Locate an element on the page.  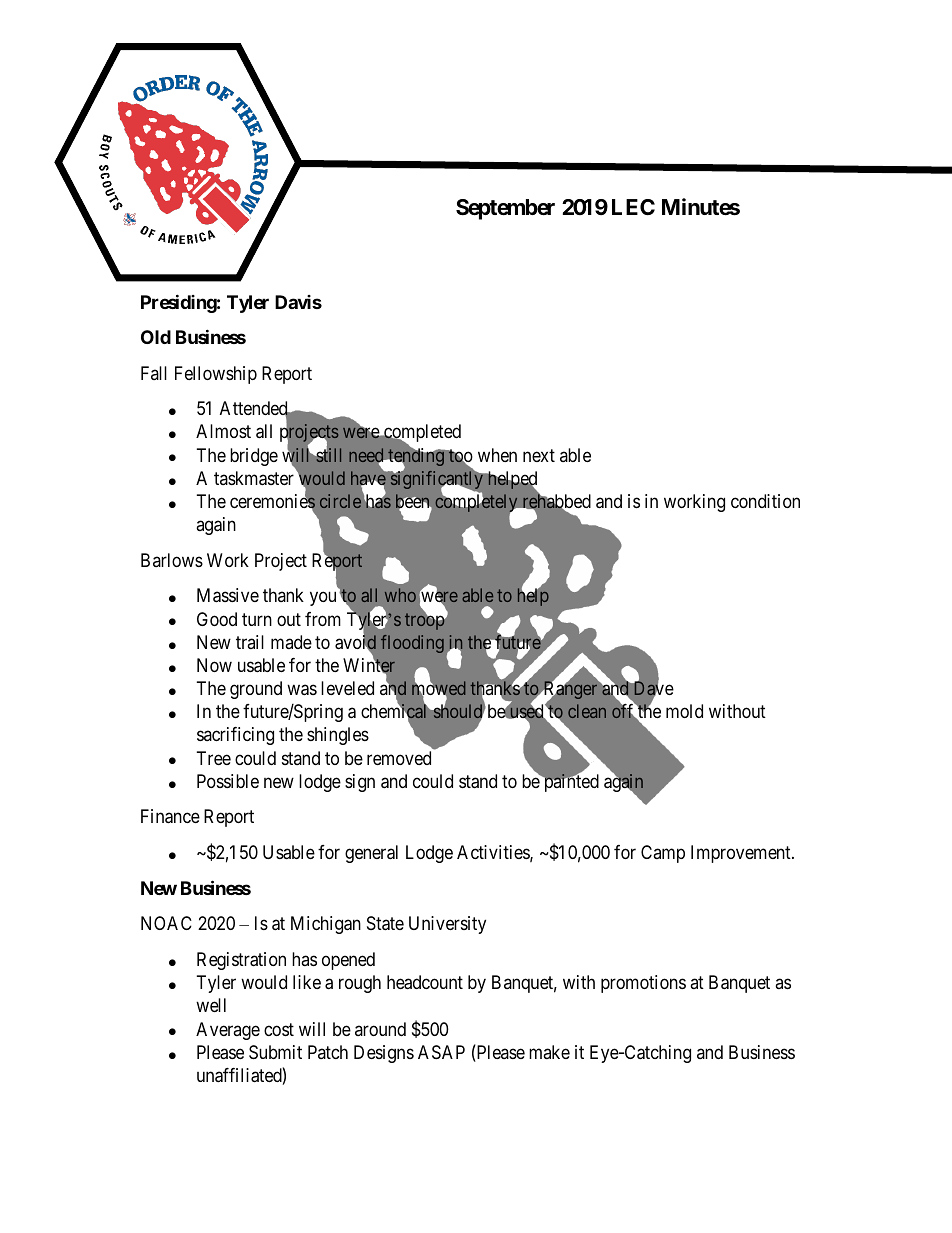
University is located at coordinates (447, 925).
